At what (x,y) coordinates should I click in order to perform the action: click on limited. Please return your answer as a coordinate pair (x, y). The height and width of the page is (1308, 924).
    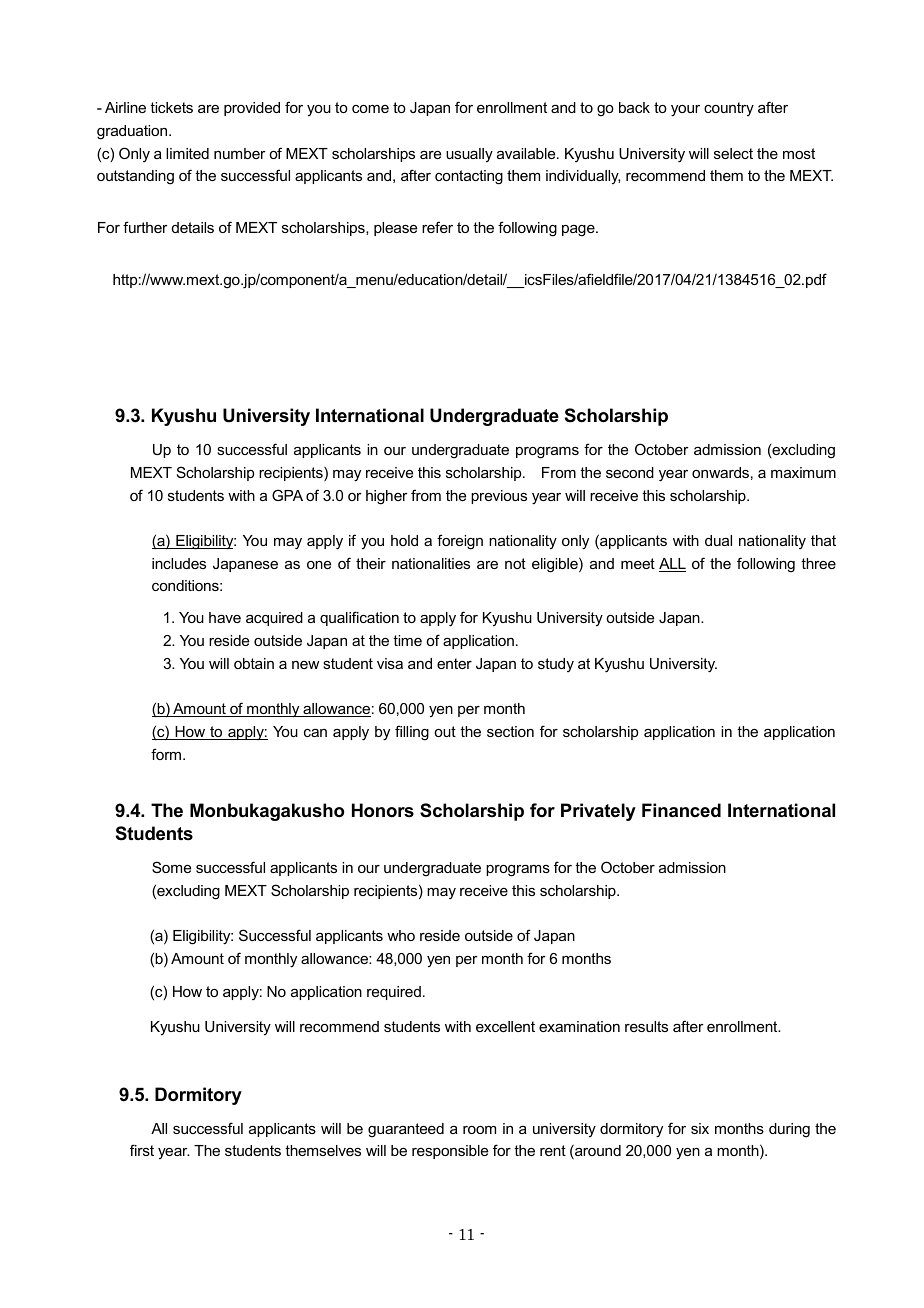
    Looking at the image, I should click on (187, 153).
